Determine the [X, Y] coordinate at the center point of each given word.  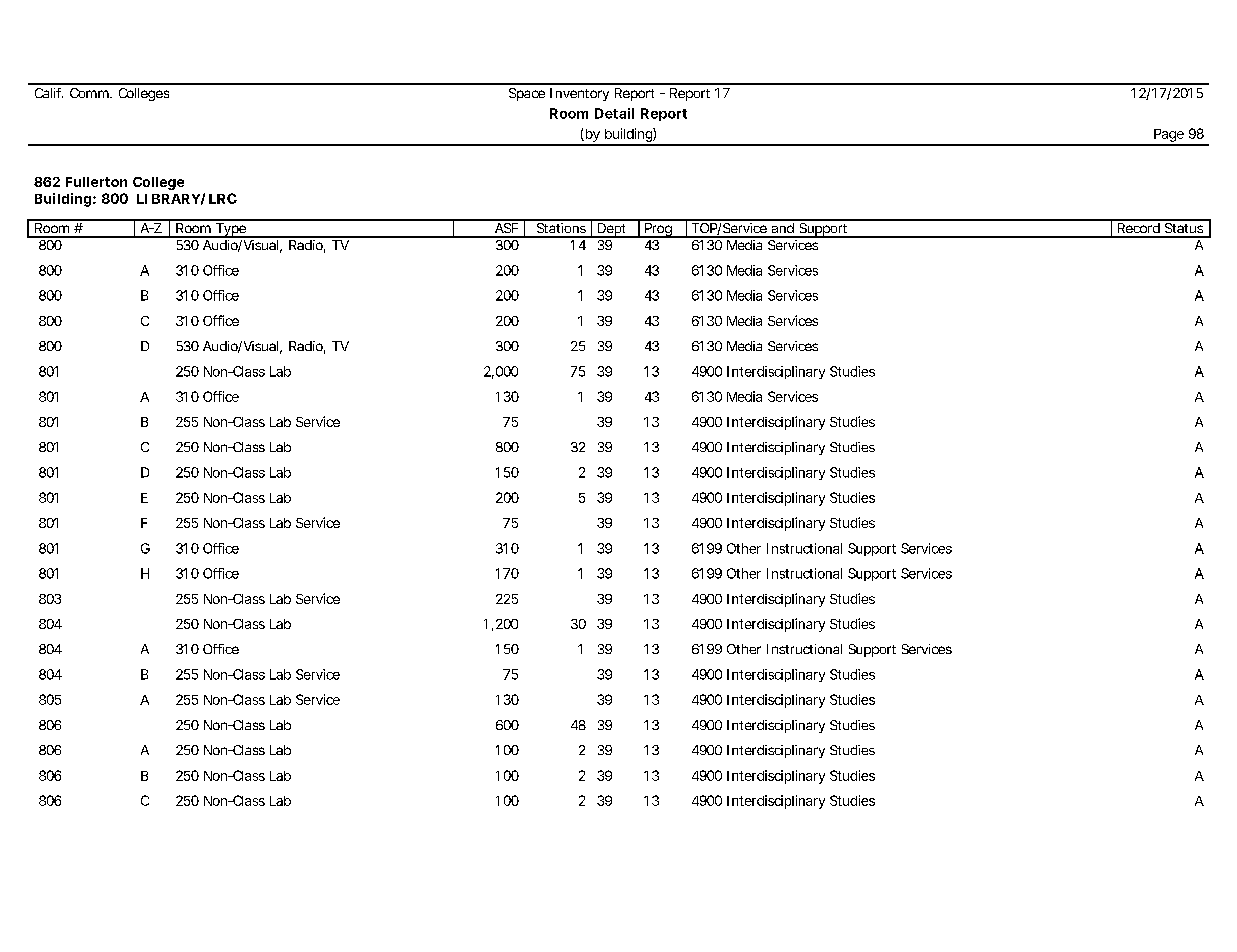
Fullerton [96, 182]
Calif [49, 93]
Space [527, 94]
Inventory [579, 94]
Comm [90, 93]
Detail [614, 113]
